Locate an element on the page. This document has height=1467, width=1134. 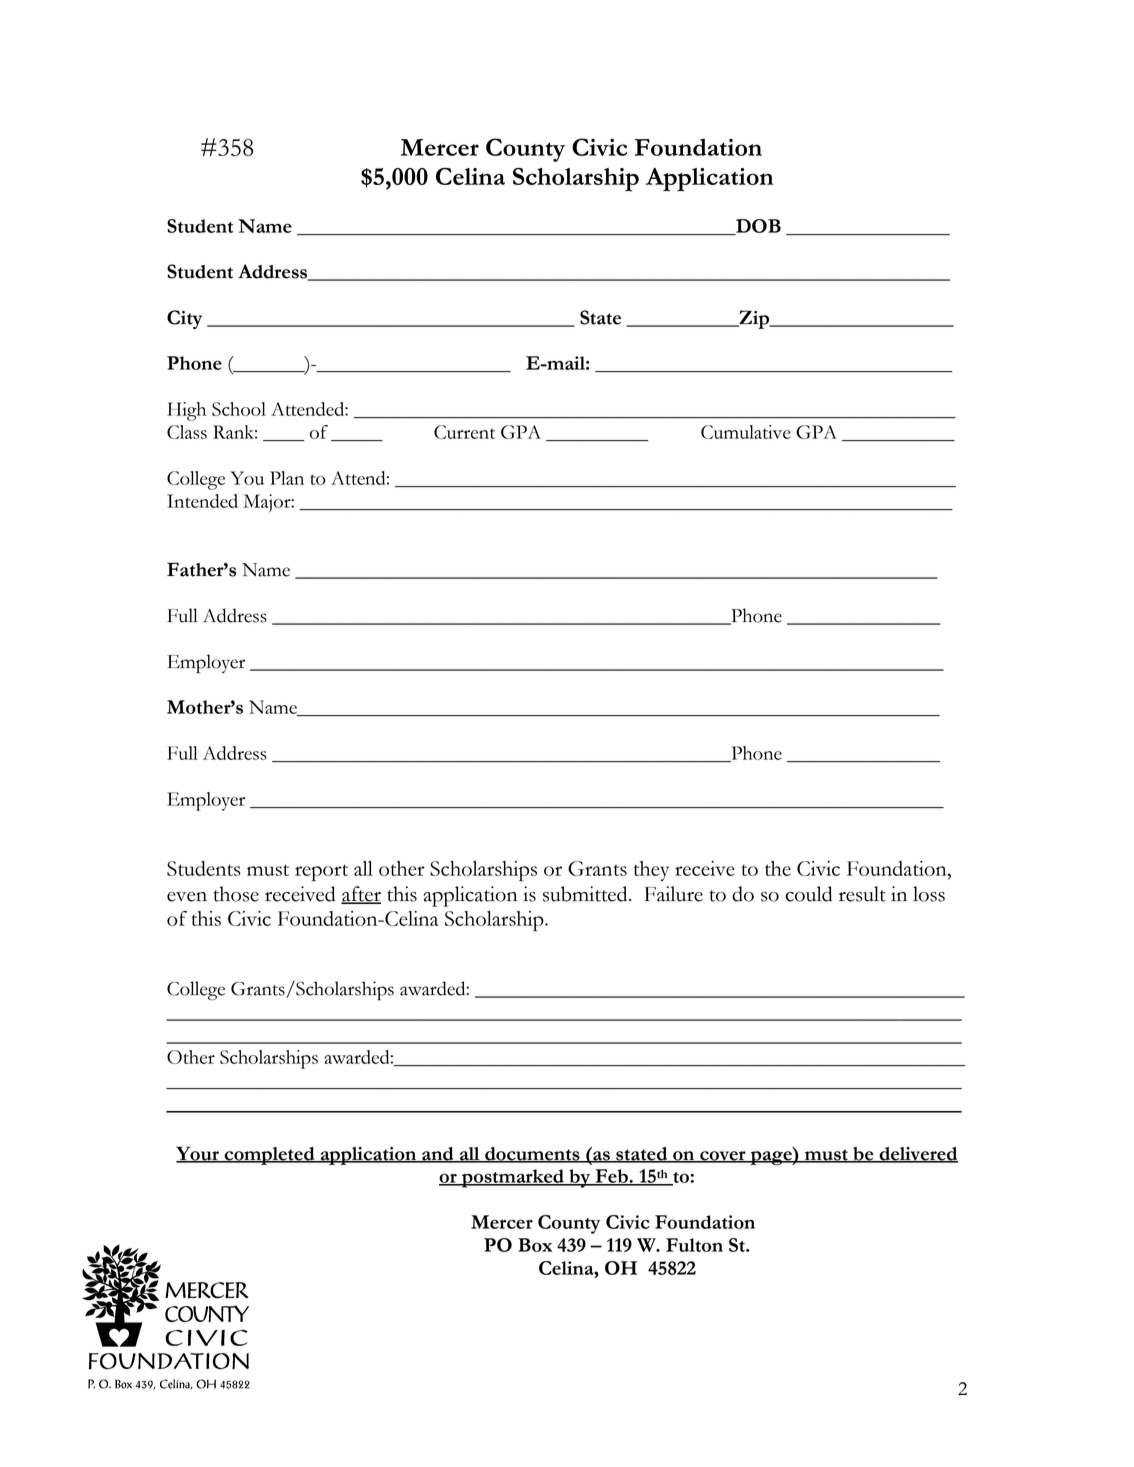
result is located at coordinates (862, 894).
